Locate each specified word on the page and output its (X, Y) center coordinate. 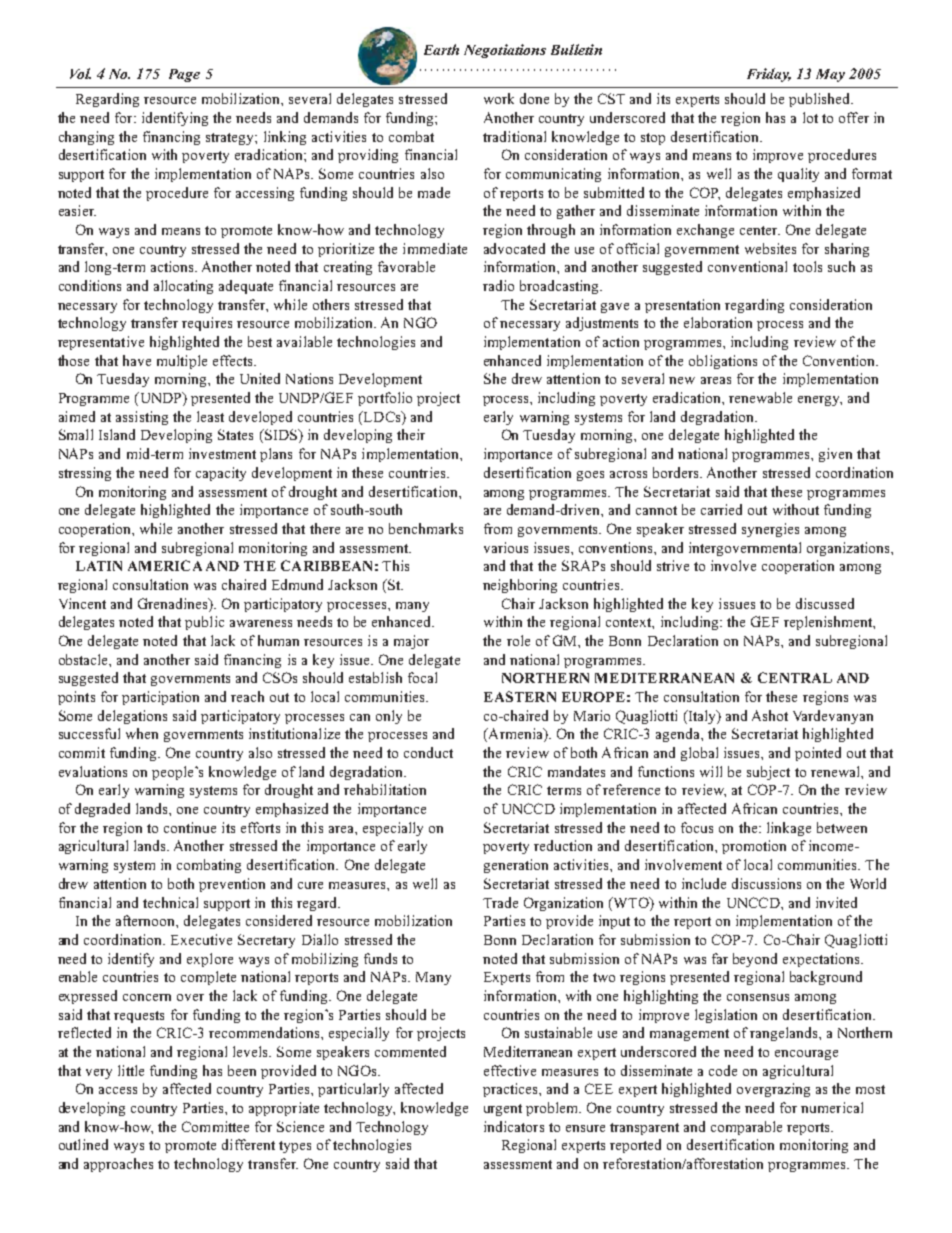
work (499, 98)
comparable (746, 1128)
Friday (769, 75)
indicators (514, 1126)
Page (184, 75)
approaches (118, 1165)
